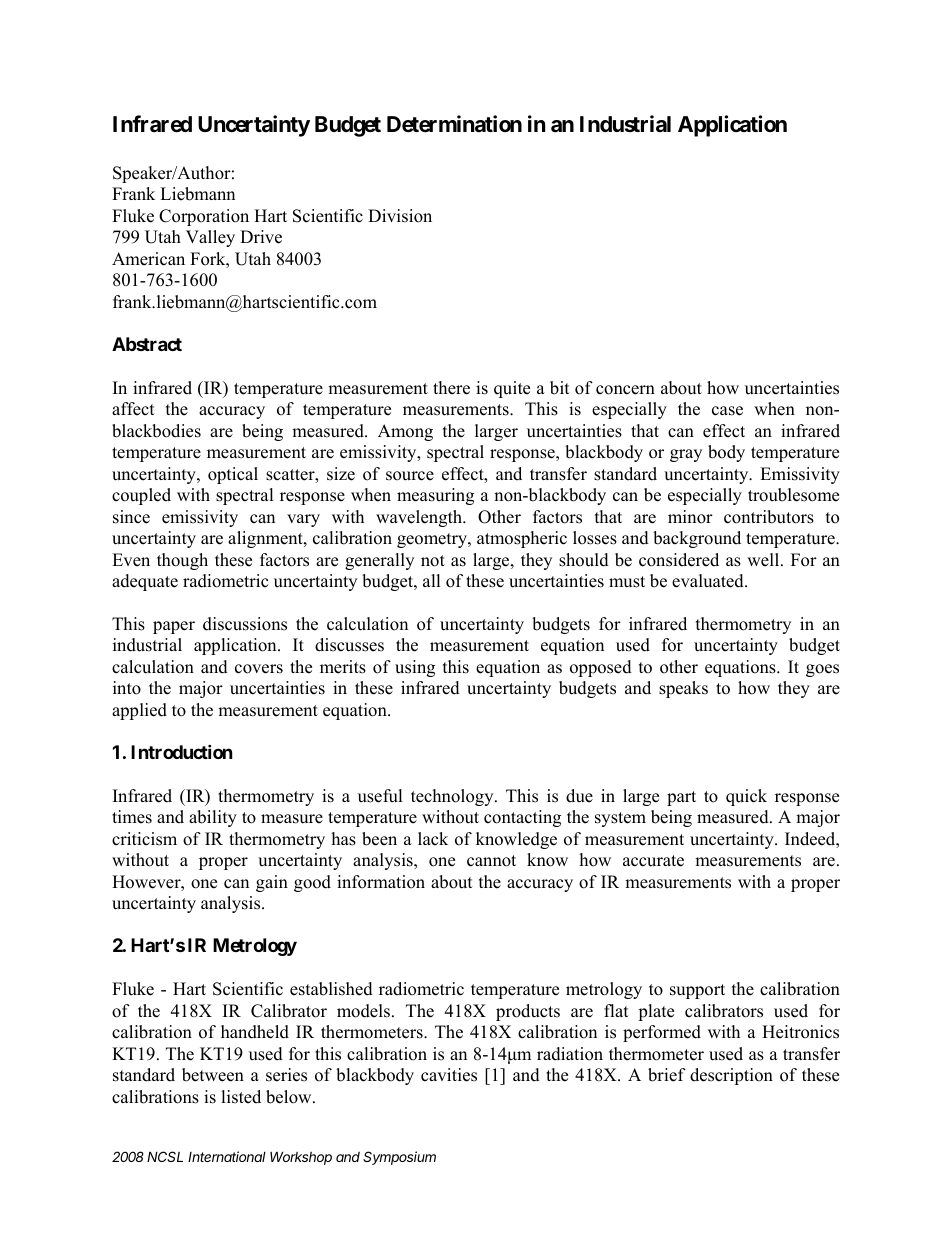  What do you see at coordinates (227, 1156) in the page?
I see `International` at bounding box center [227, 1156].
